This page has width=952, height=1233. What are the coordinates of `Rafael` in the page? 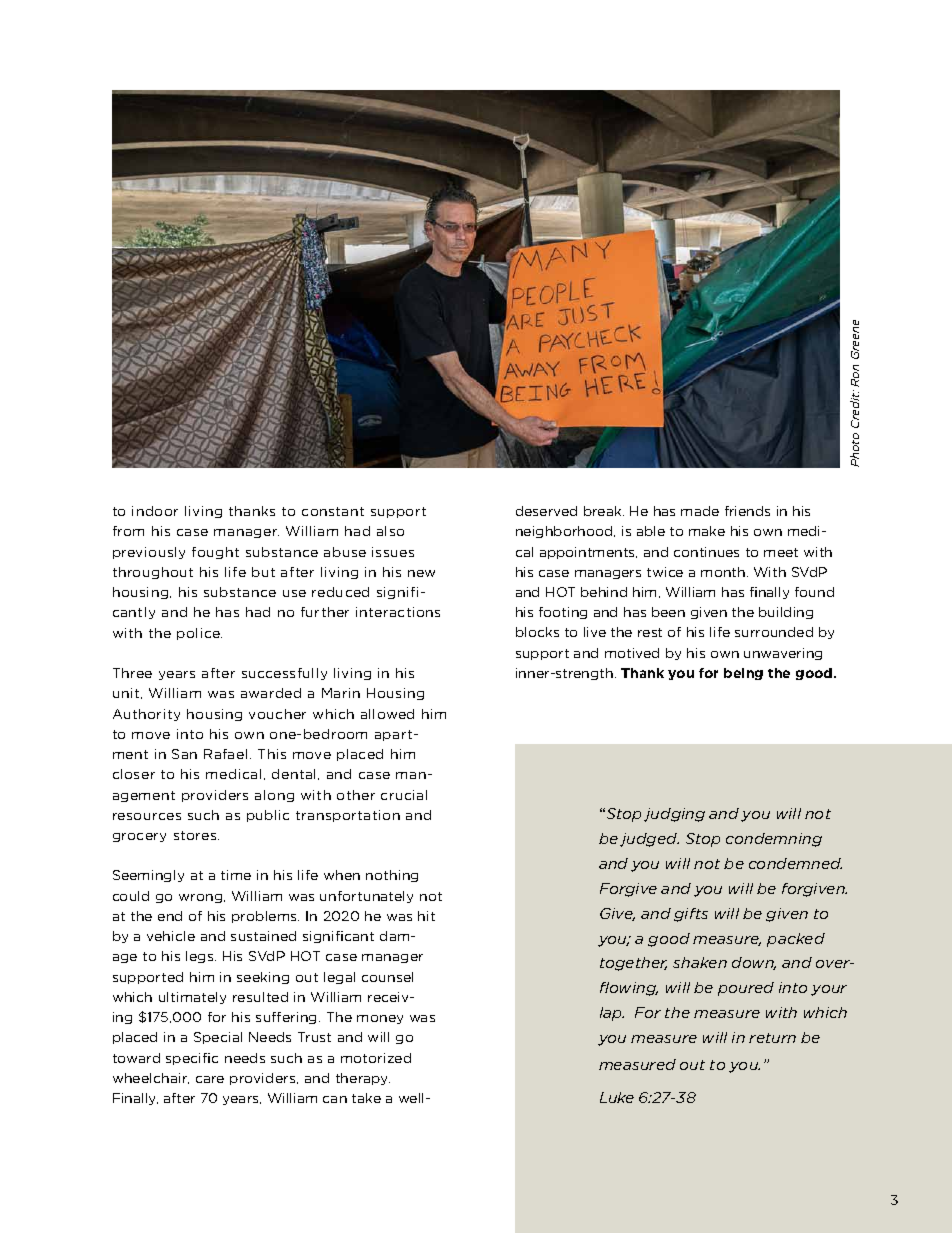 It's located at (225, 754).
